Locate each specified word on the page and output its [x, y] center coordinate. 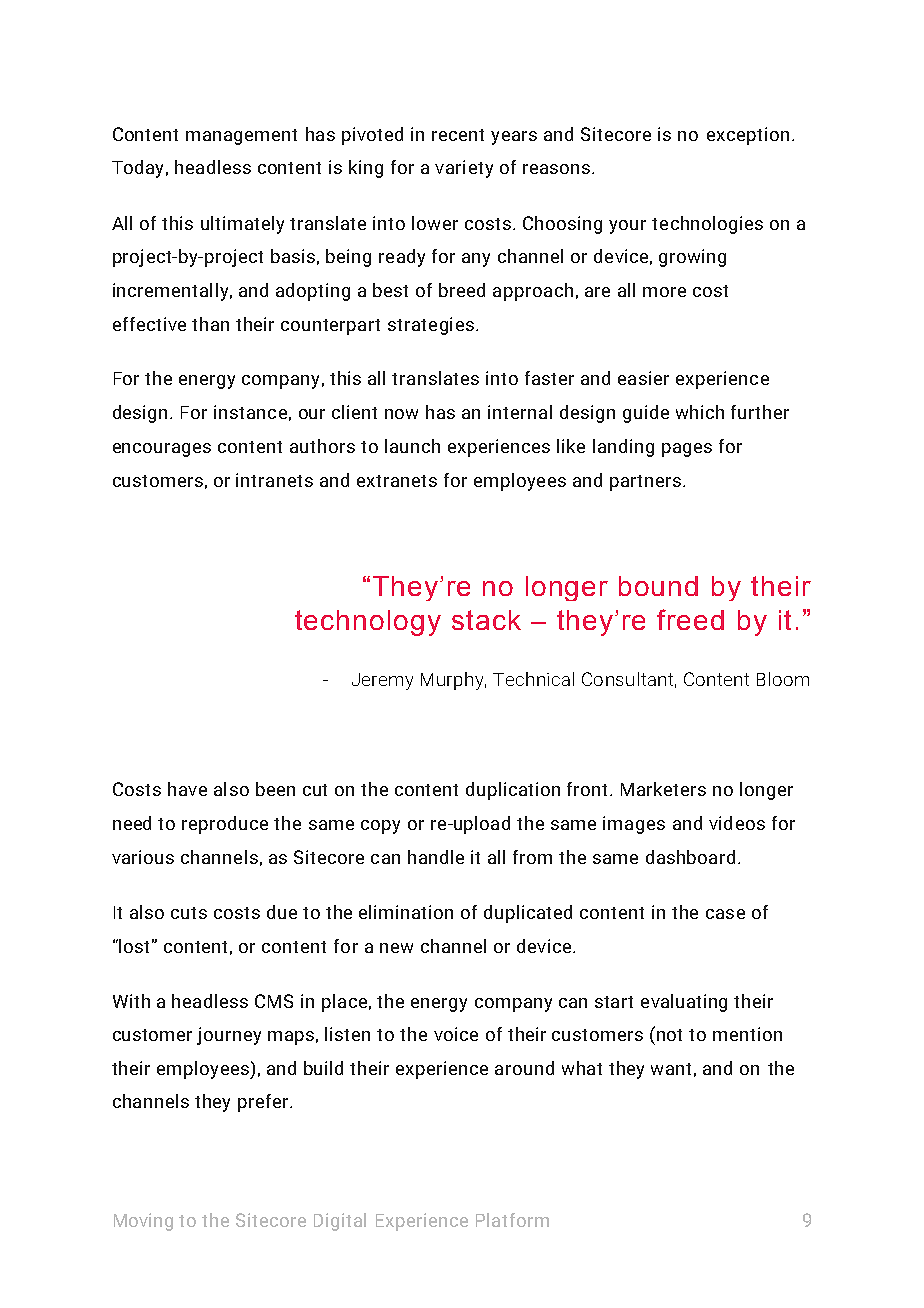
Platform [512, 1220]
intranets [274, 480]
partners [645, 483]
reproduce [225, 825]
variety [464, 169]
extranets [397, 481]
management [241, 137]
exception [748, 136]
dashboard [690, 857]
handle [436, 857]
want [671, 1069]
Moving [143, 1222]
